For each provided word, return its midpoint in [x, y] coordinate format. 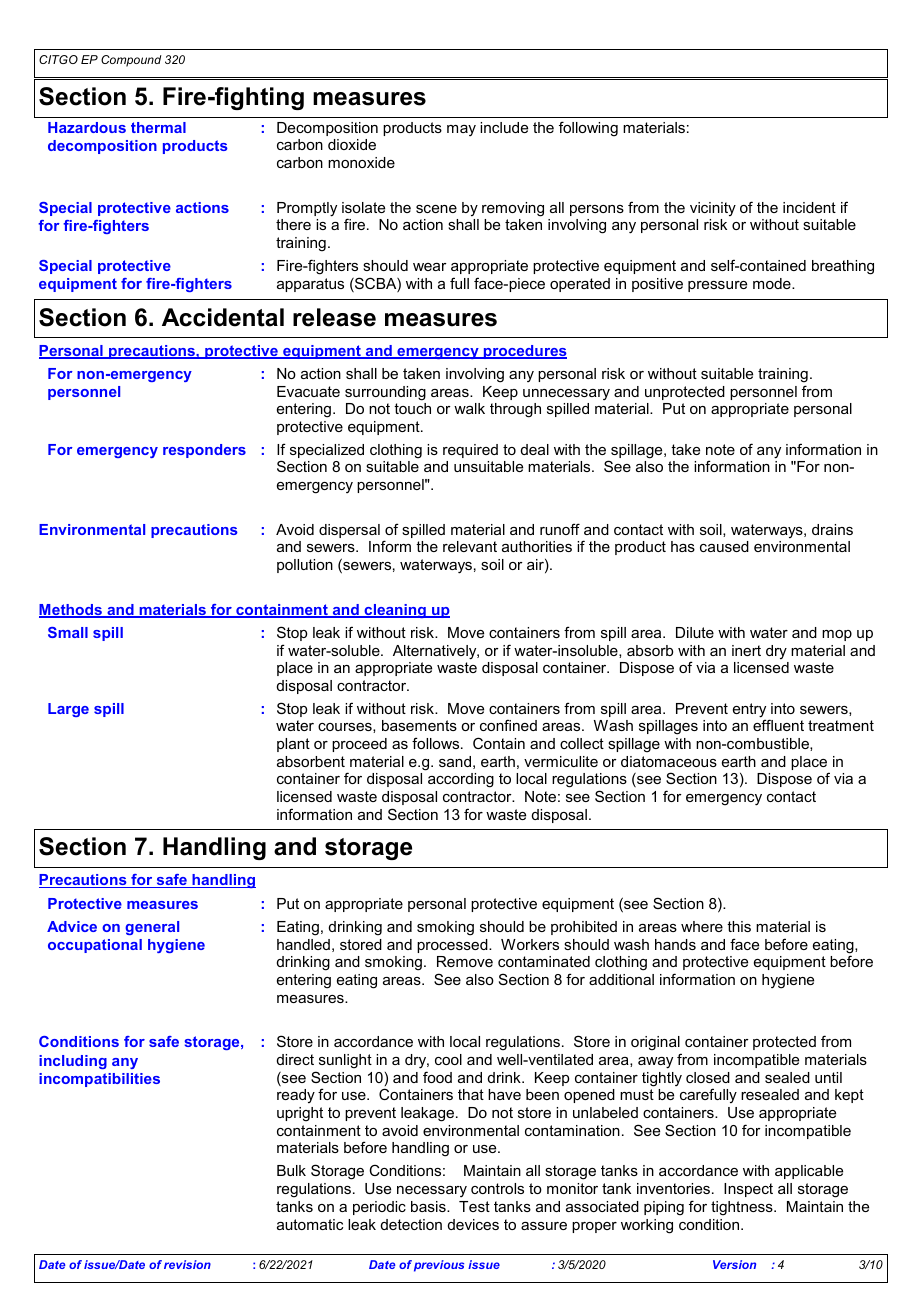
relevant [470, 546]
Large [68, 710]
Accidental [223, 317]
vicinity [713, 209]
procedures [524, 352]
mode [773, 283]
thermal [158, 127]
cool [448, 1059]
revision [187, 1264]
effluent [778, 725]
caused [724, 546]
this [739, 926]
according [461, 780]
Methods [71, 611]
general [152, 928]
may [461, 130]
